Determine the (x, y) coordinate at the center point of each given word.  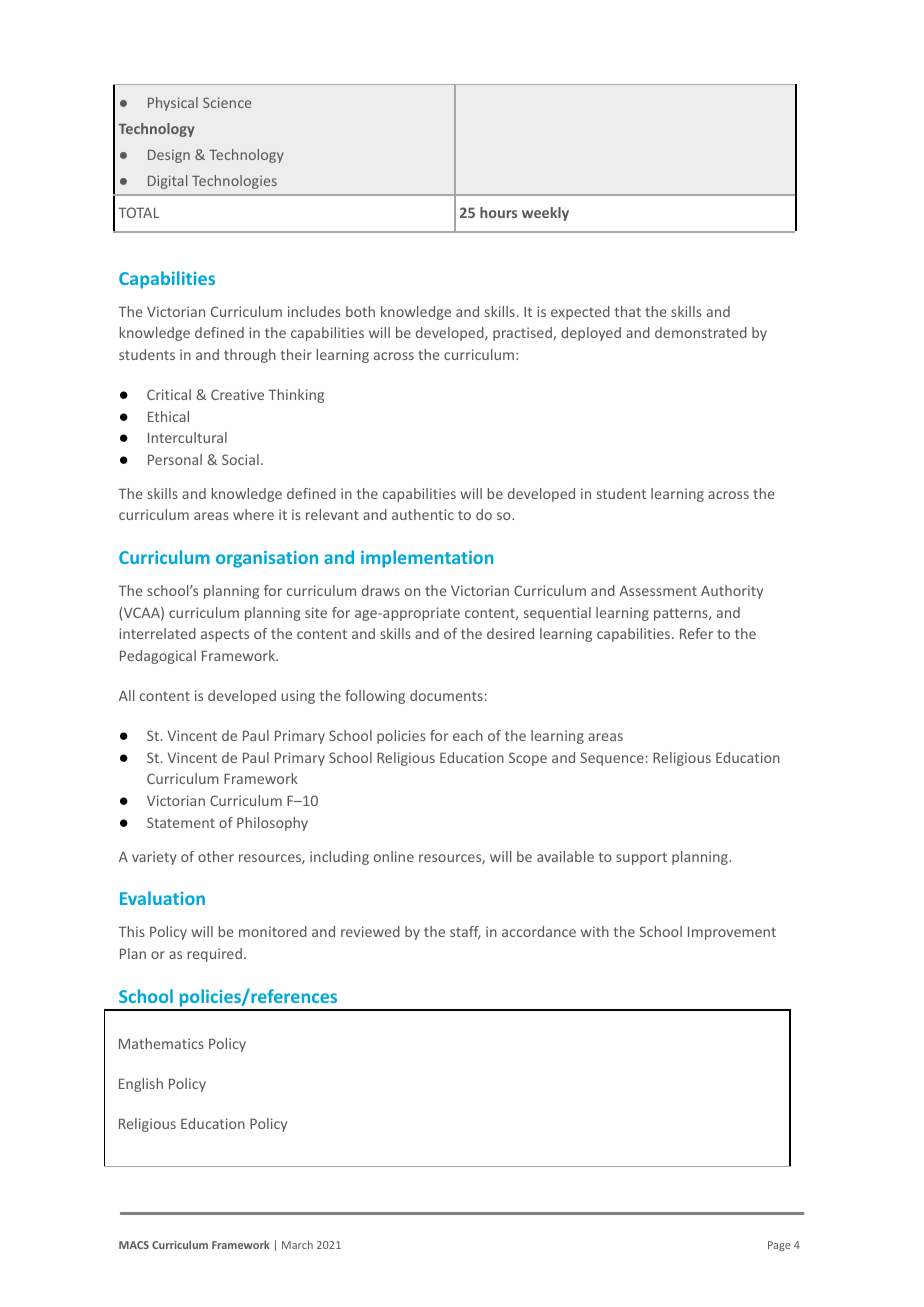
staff (465, 932)
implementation (427, 559)
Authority (732, 592)
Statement (181, 822)
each (468, 735)
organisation (267, 559)
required (215, 955)
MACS (134, 1245)
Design (169, 156)
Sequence (612, 759)
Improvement (732, 933)
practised (523, 334)
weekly (545, 214)
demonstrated (701, 332)
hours (498, 212)
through (250, 356)
